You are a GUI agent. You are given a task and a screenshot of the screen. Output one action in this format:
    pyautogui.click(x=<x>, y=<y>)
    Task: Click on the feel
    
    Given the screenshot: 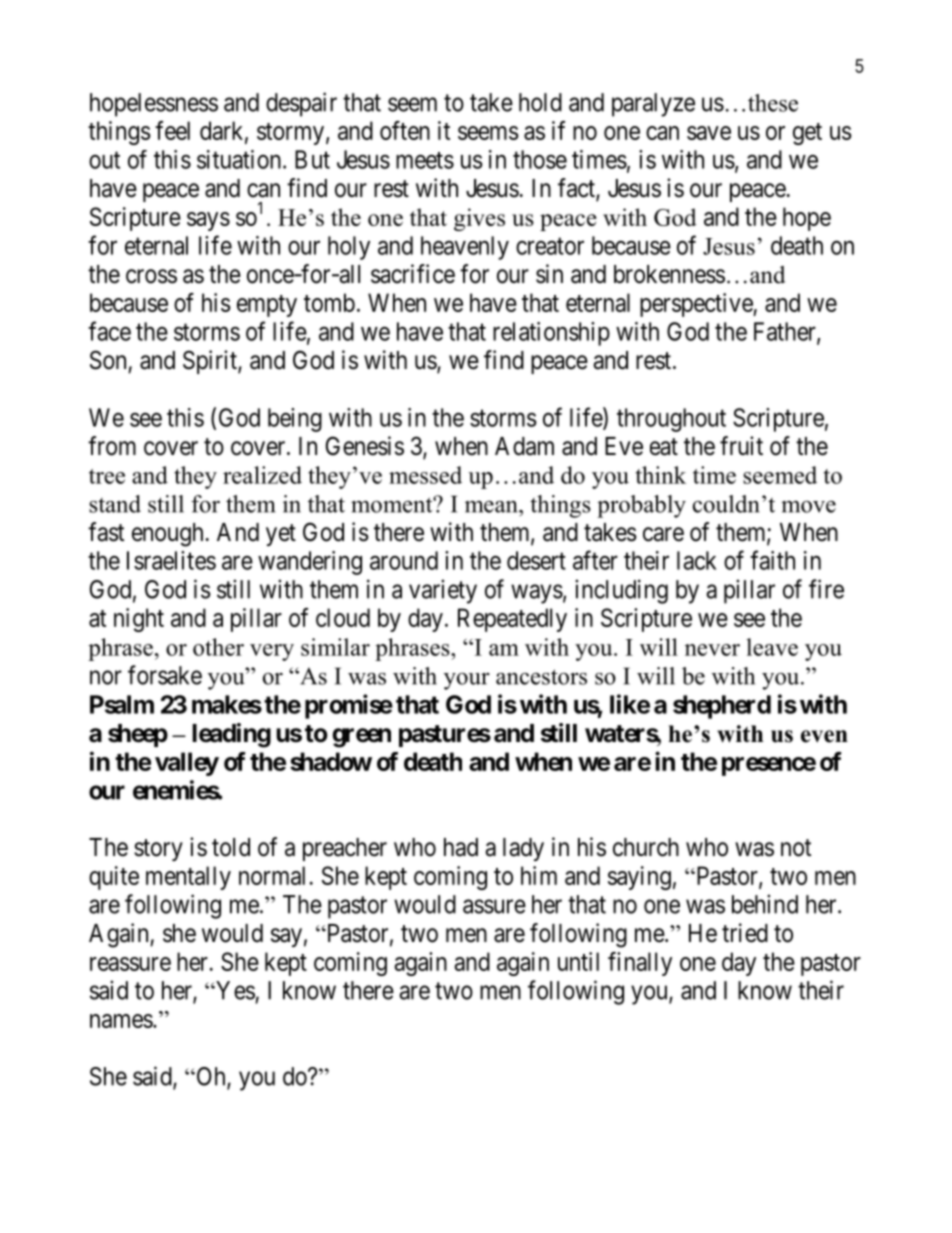 What is the action you would take?
    pyautogui.click(x=172, y=130)
